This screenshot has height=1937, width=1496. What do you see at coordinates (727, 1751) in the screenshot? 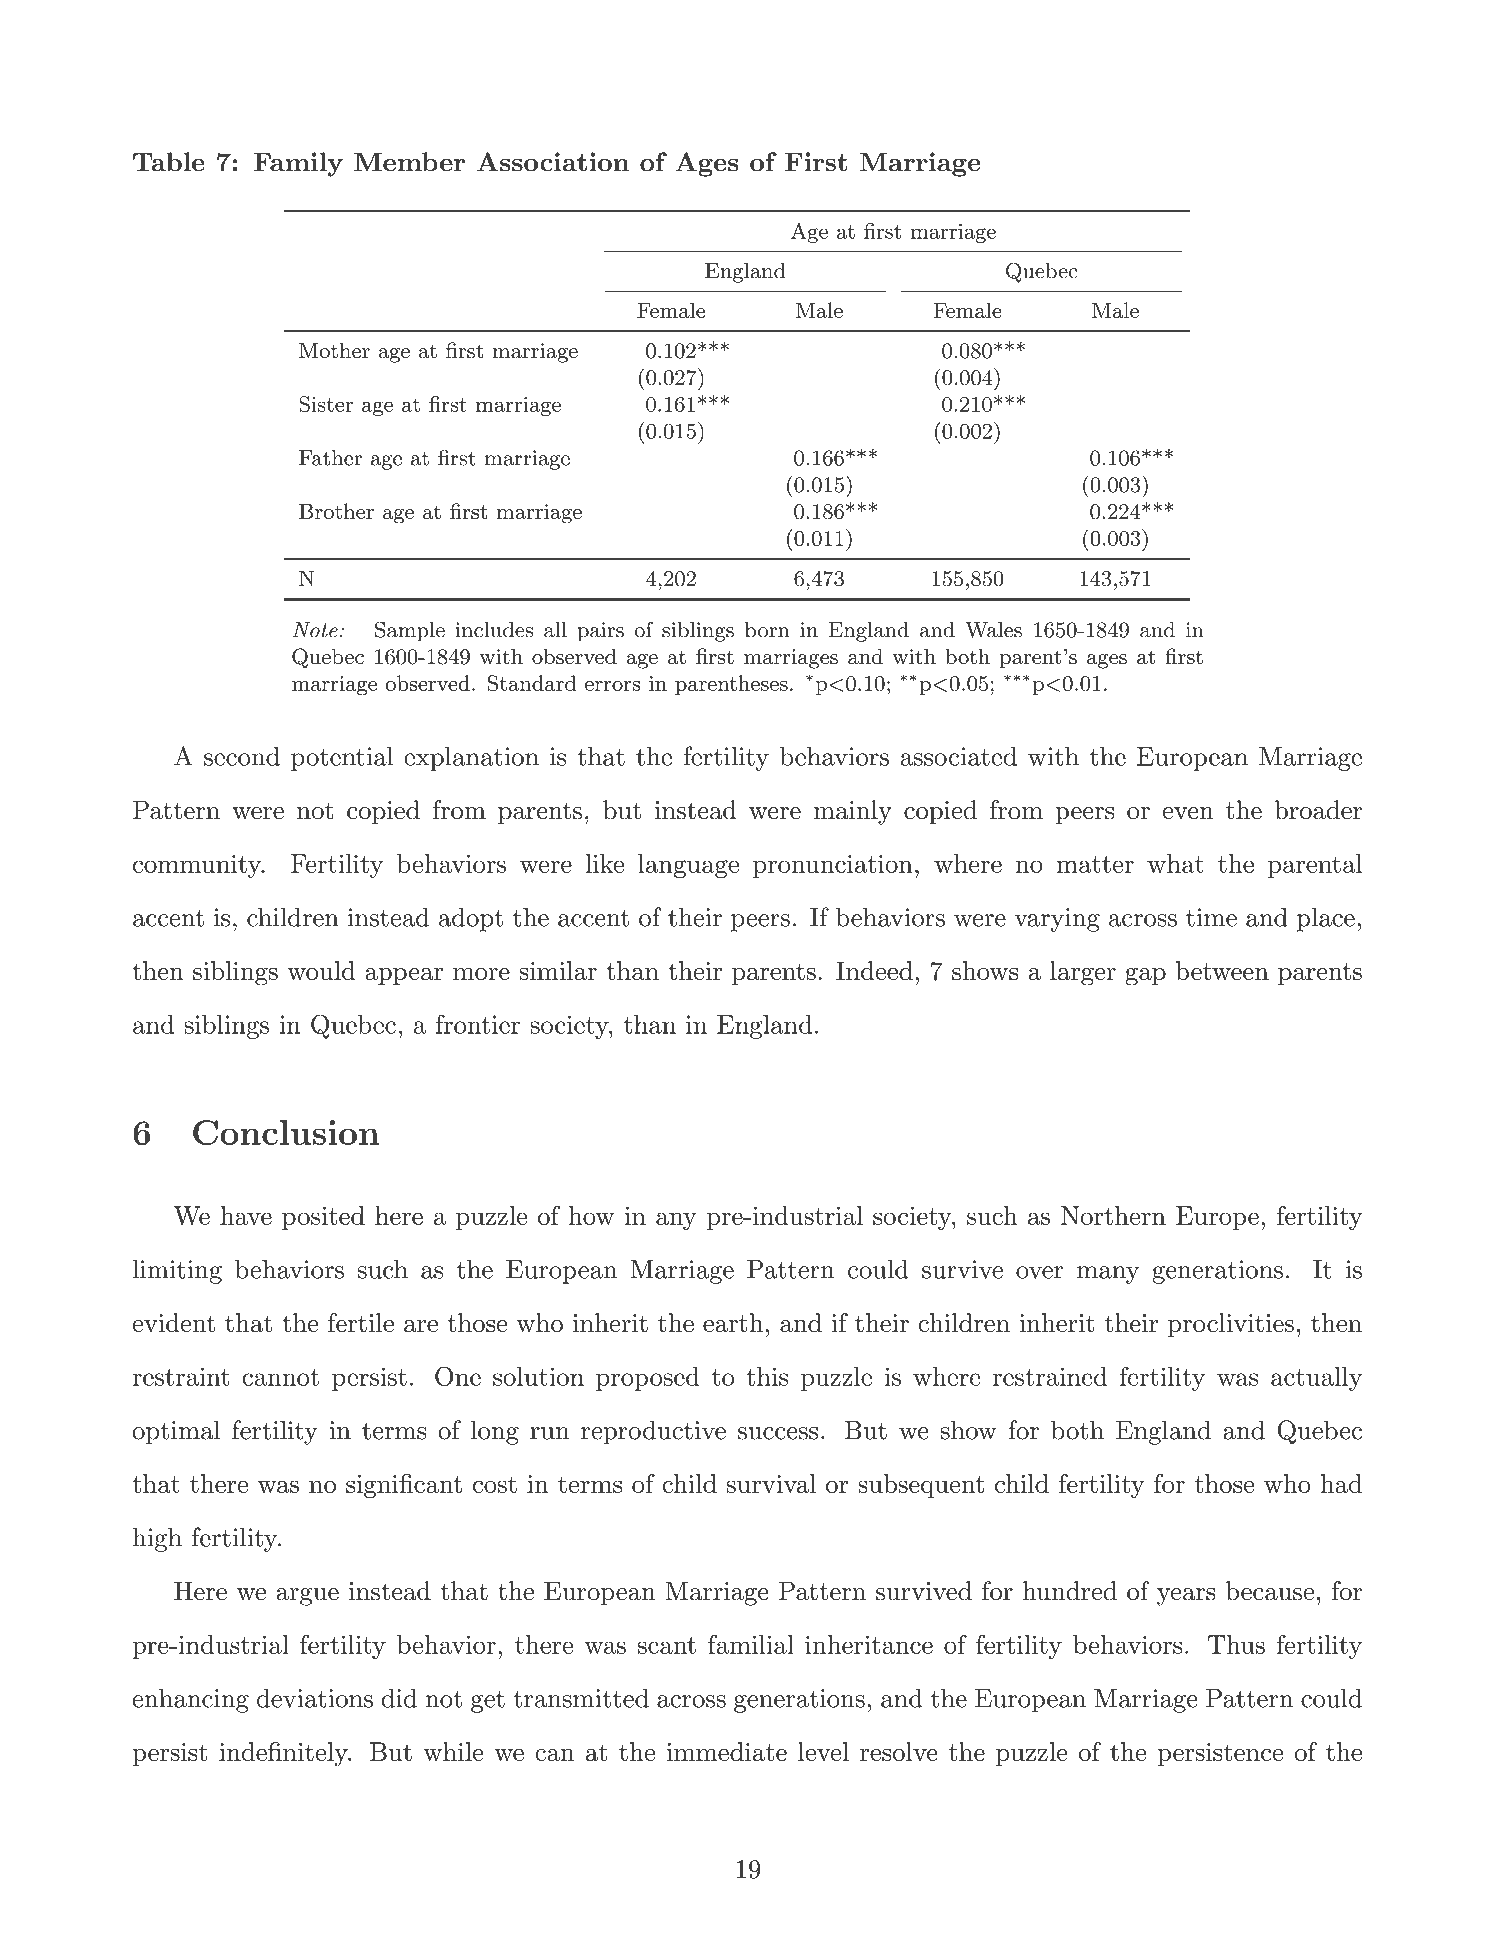
I see `immediate` at bounding box center [727, 1751].
